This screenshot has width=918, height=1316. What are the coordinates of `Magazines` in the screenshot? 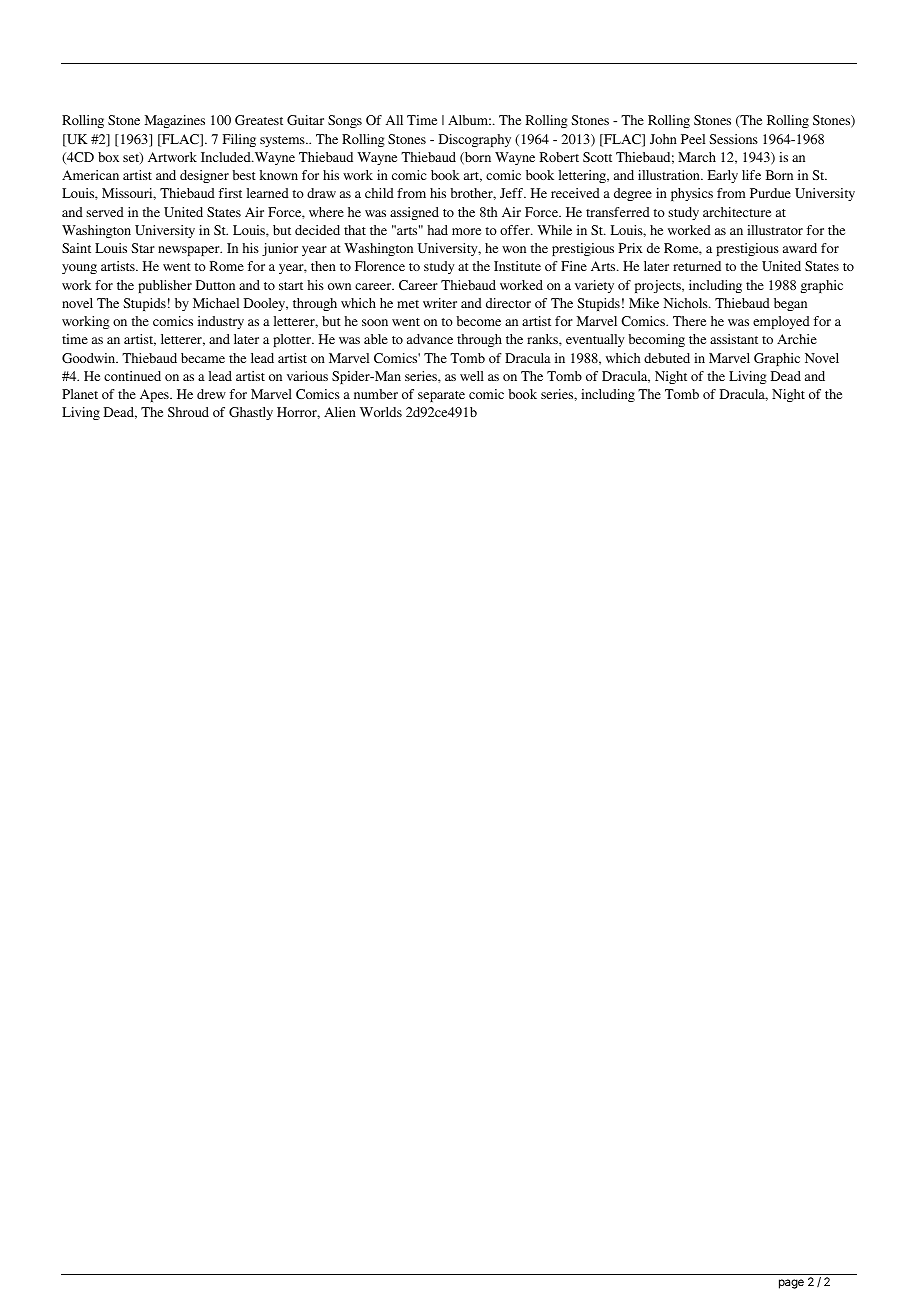 It's located at (175, 121).
